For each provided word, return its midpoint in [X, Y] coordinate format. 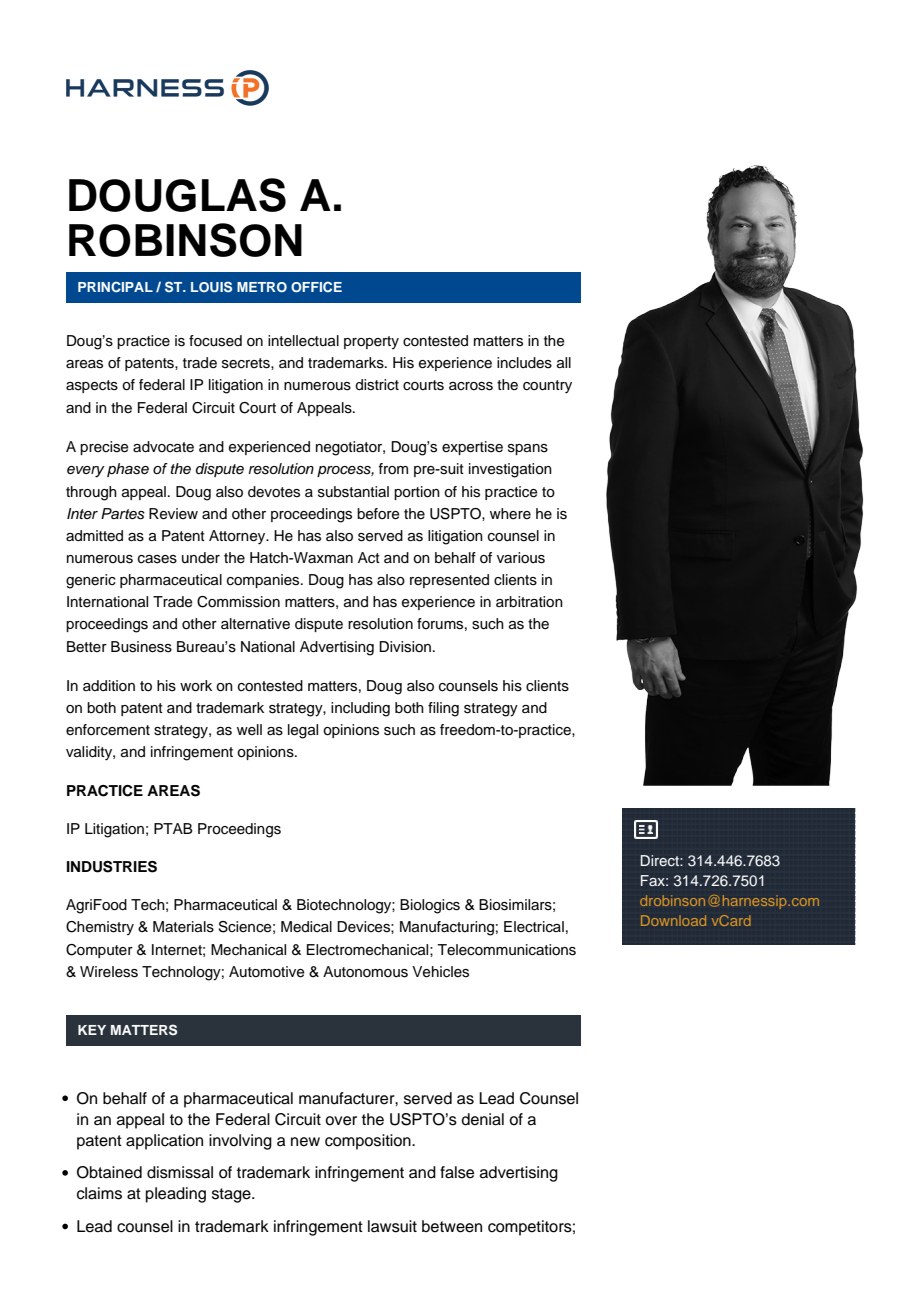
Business [141, 647]
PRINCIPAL [115, 286]
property [371, 342]
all [564, 363]
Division [405, 647]
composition [369, 1142]
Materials [183, 927]
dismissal [180, 1172]
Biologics [430, 906]
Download [673, 920]
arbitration [529, 601]
